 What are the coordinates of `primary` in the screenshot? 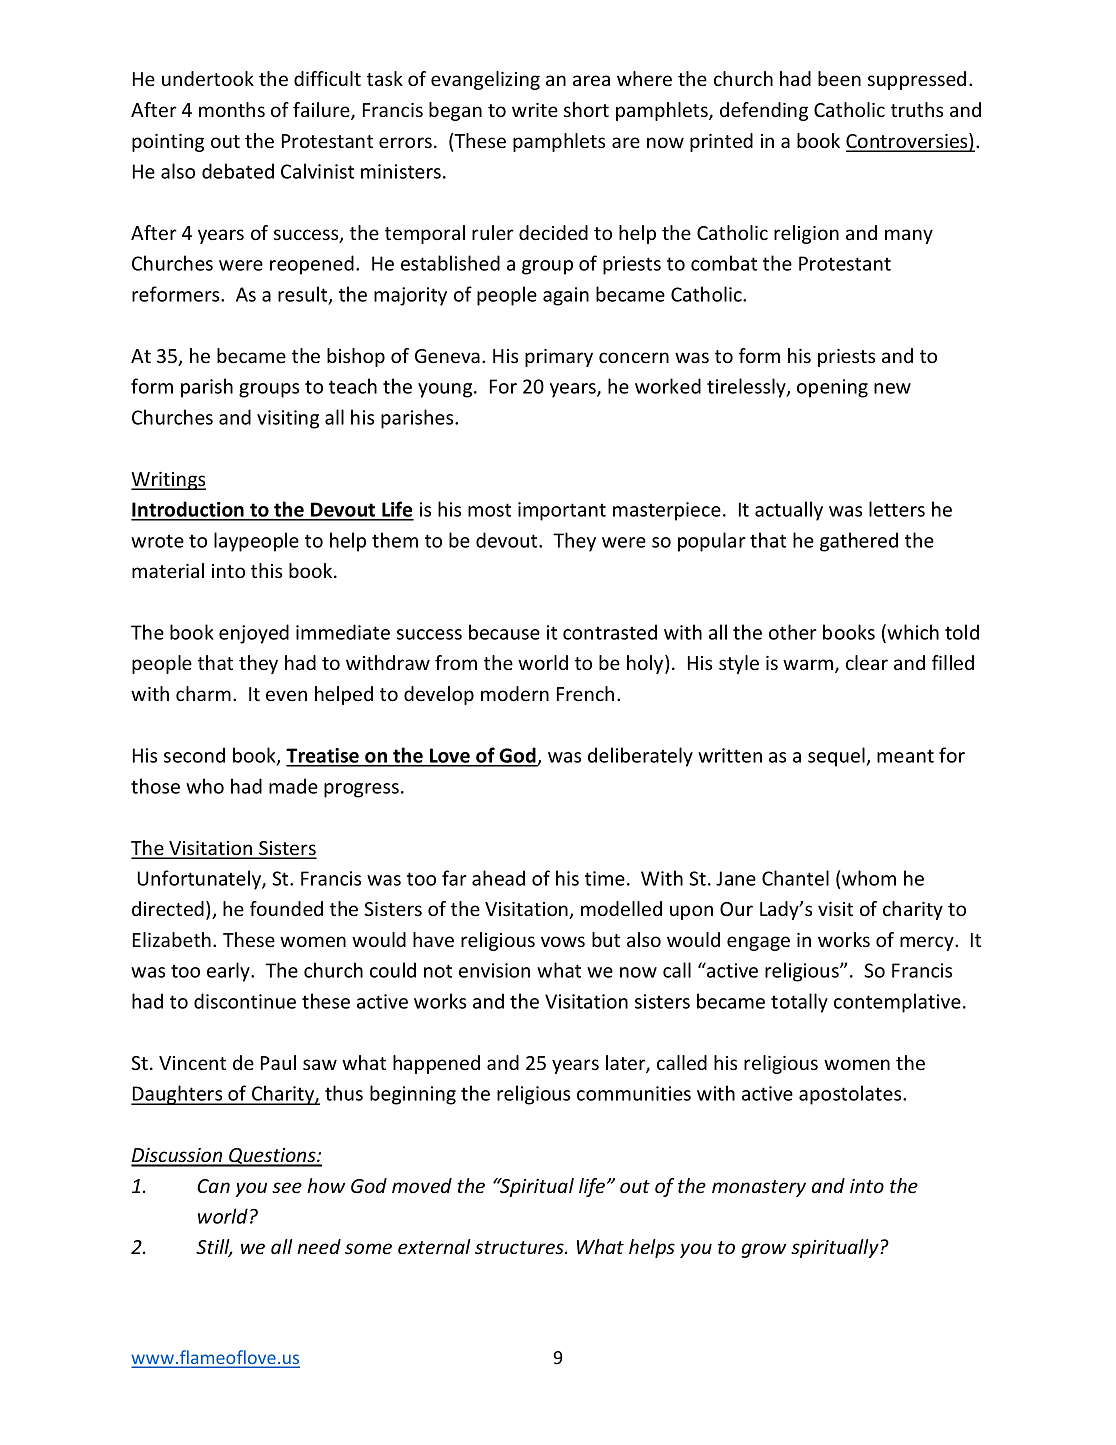 It's located at (559, 358).
